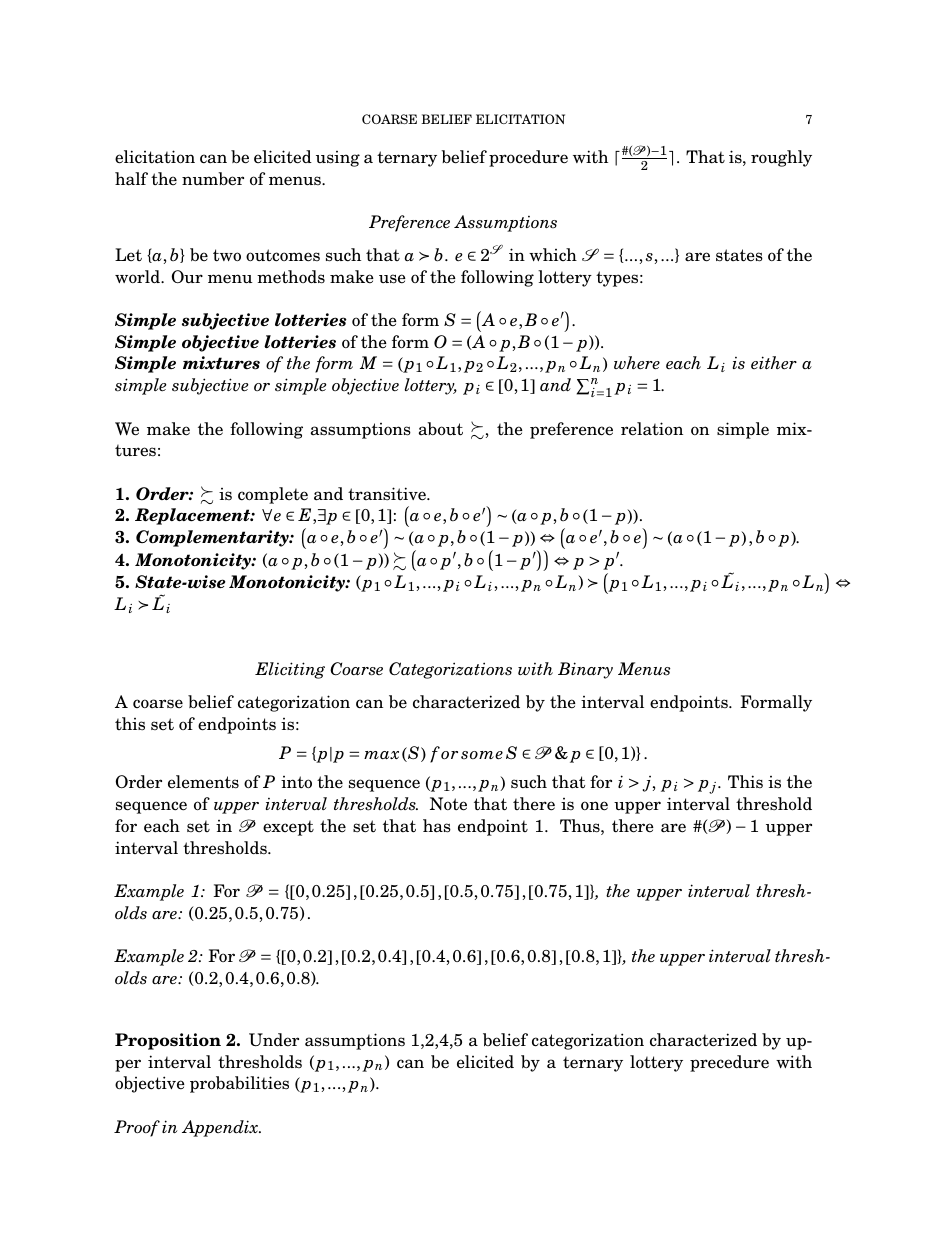 The image size is (952, 1233). I want to click on roughly, so click(781, 158).
